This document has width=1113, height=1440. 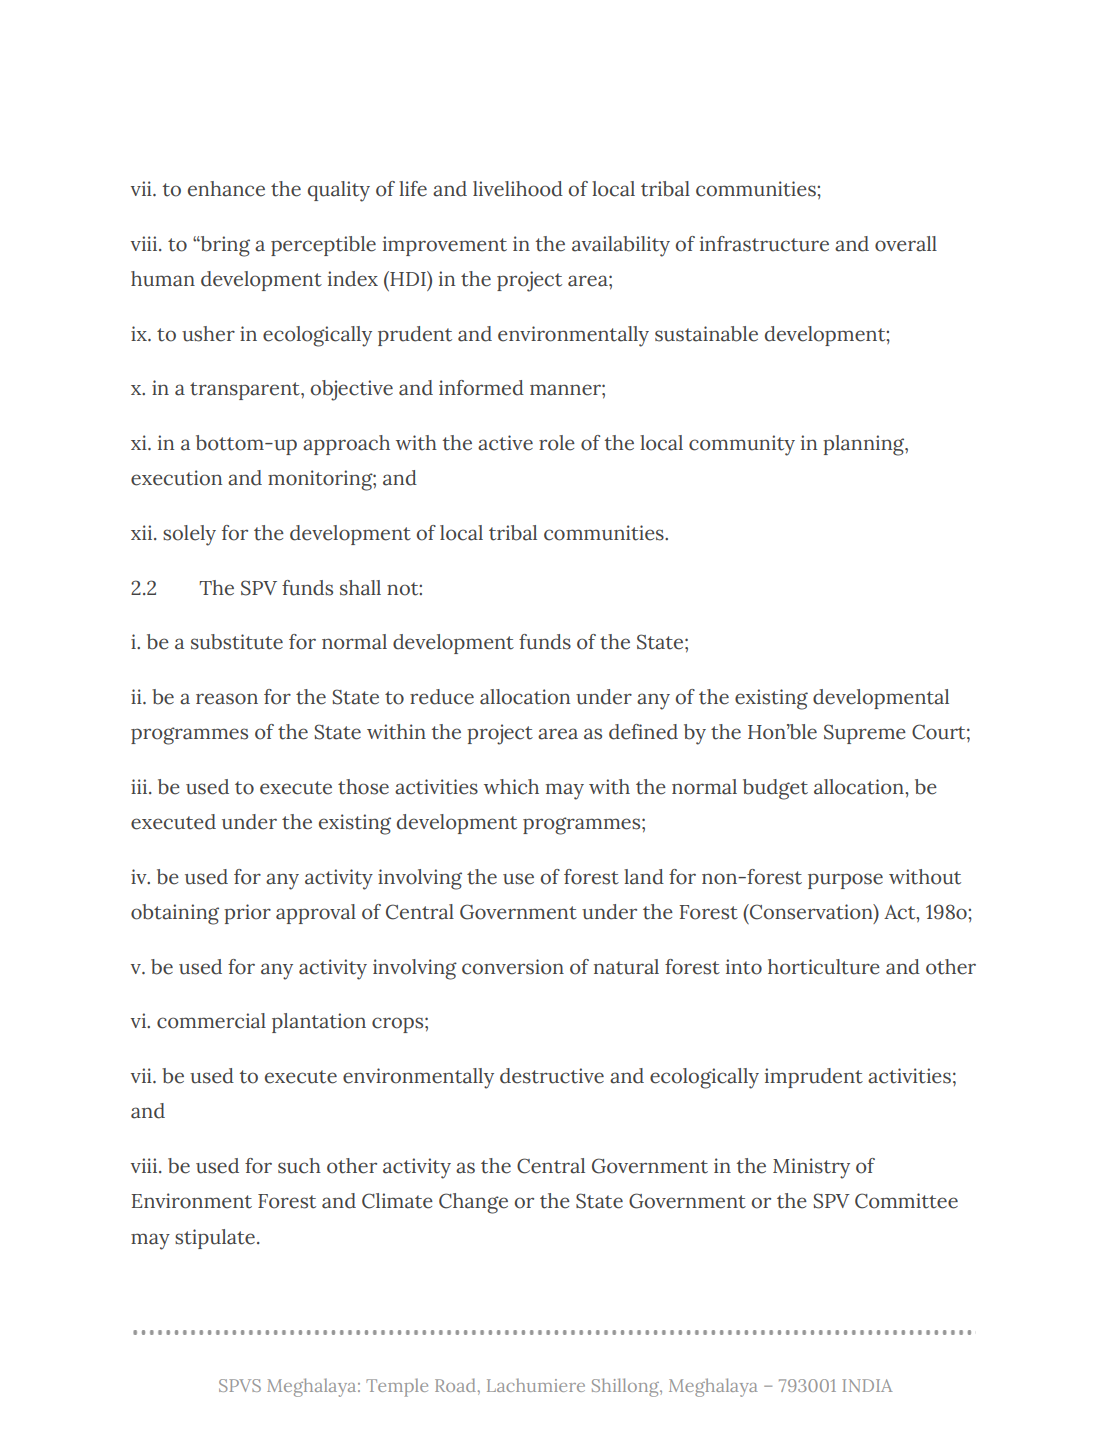 What do you see at coordinates (215, 1239) in the document?
I see `stipulate` at bounding box center [215, 1239].
